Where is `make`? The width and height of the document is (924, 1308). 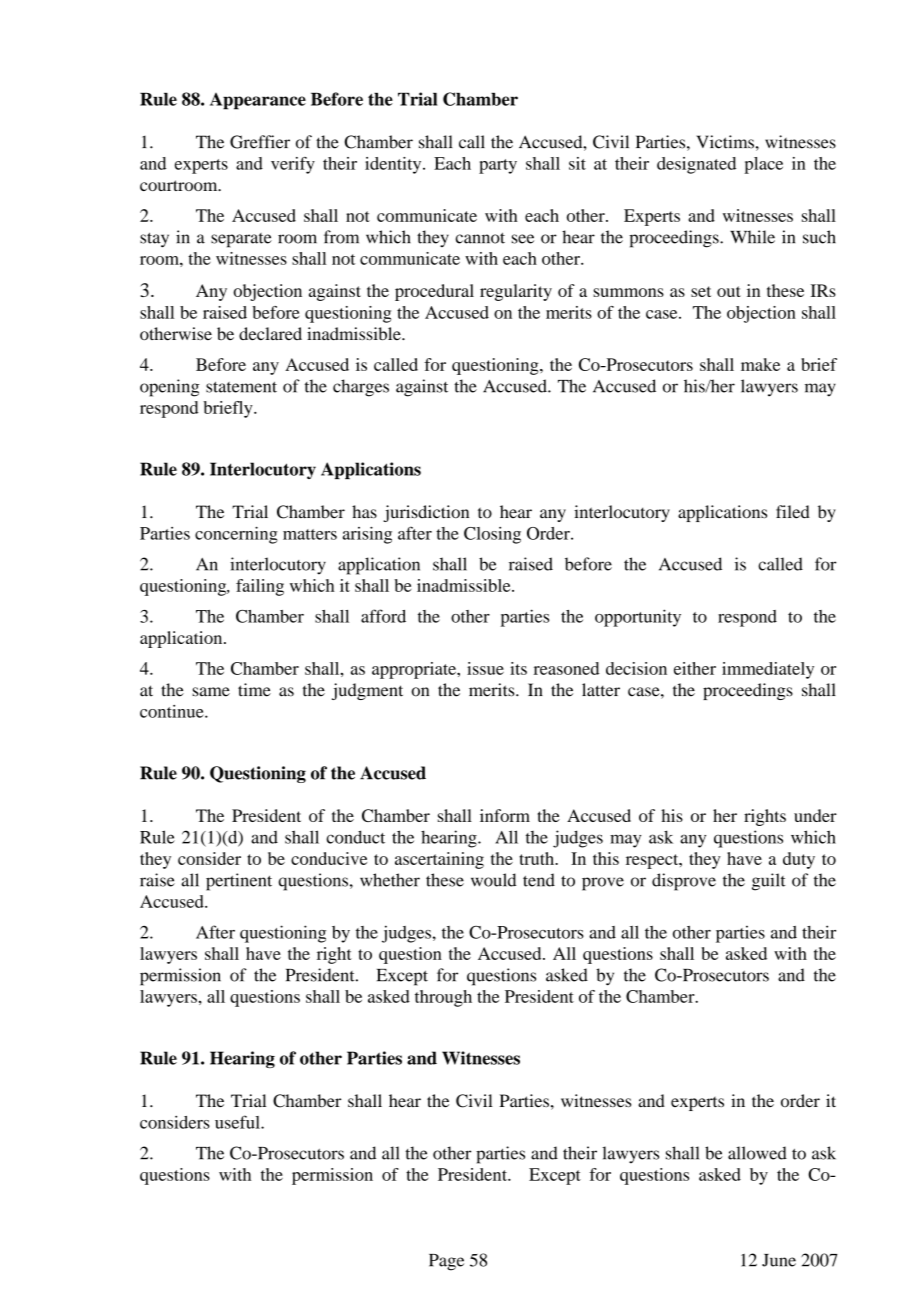
make is located at coordinates (760, 364).
